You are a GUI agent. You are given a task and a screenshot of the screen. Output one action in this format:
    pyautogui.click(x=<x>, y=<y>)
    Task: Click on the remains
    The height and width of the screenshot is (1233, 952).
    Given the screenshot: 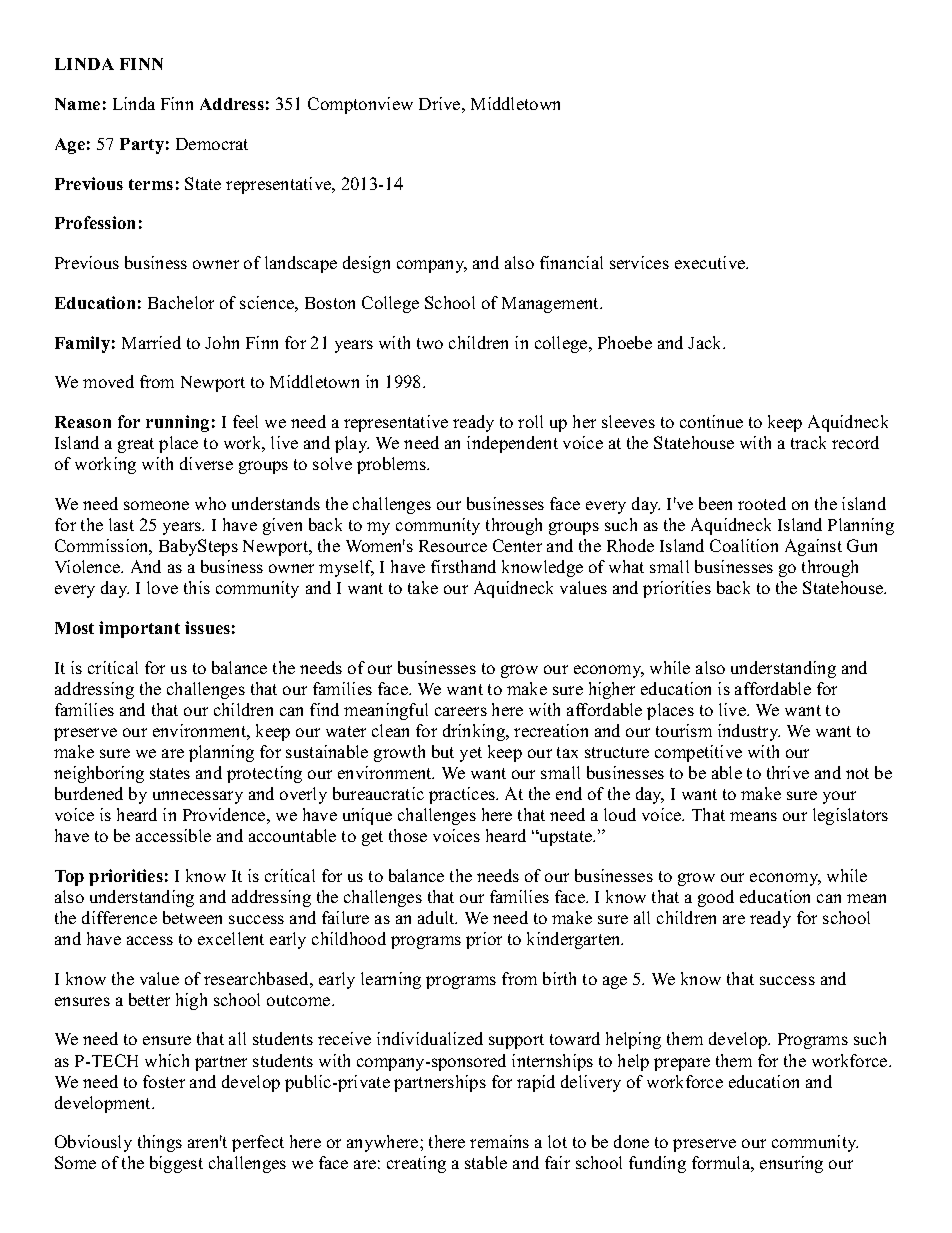 What is the action you would take?
    pyautogui.click(x=499, y=1141)
